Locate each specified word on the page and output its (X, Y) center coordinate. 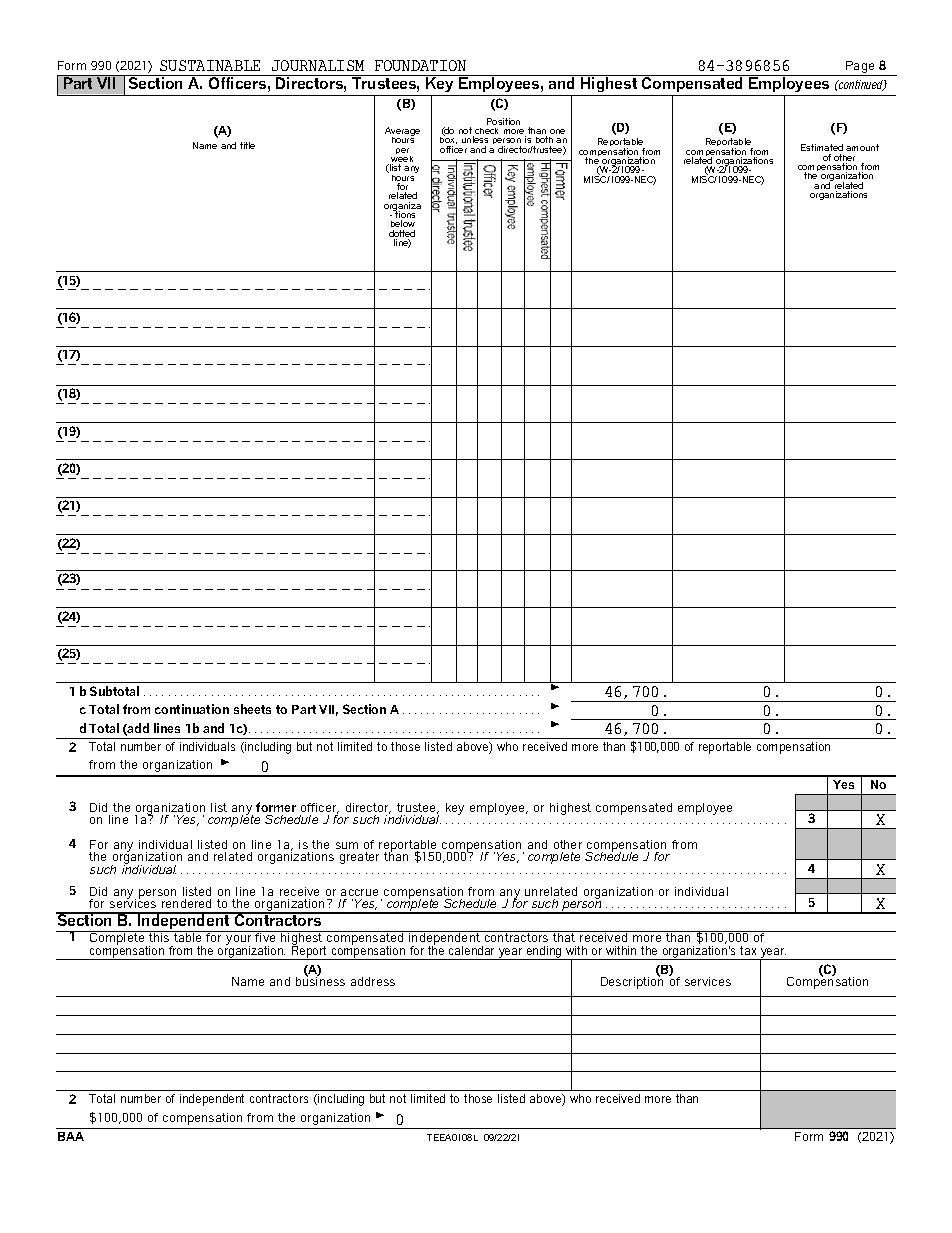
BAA (71, 1136)
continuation (192, 709)
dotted (402, 235)
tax (748, 950)
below (403, 223)
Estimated (822, 147)
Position (503, 121)
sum (347, 845)
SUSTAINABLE (210, 65)
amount (862, 147)
